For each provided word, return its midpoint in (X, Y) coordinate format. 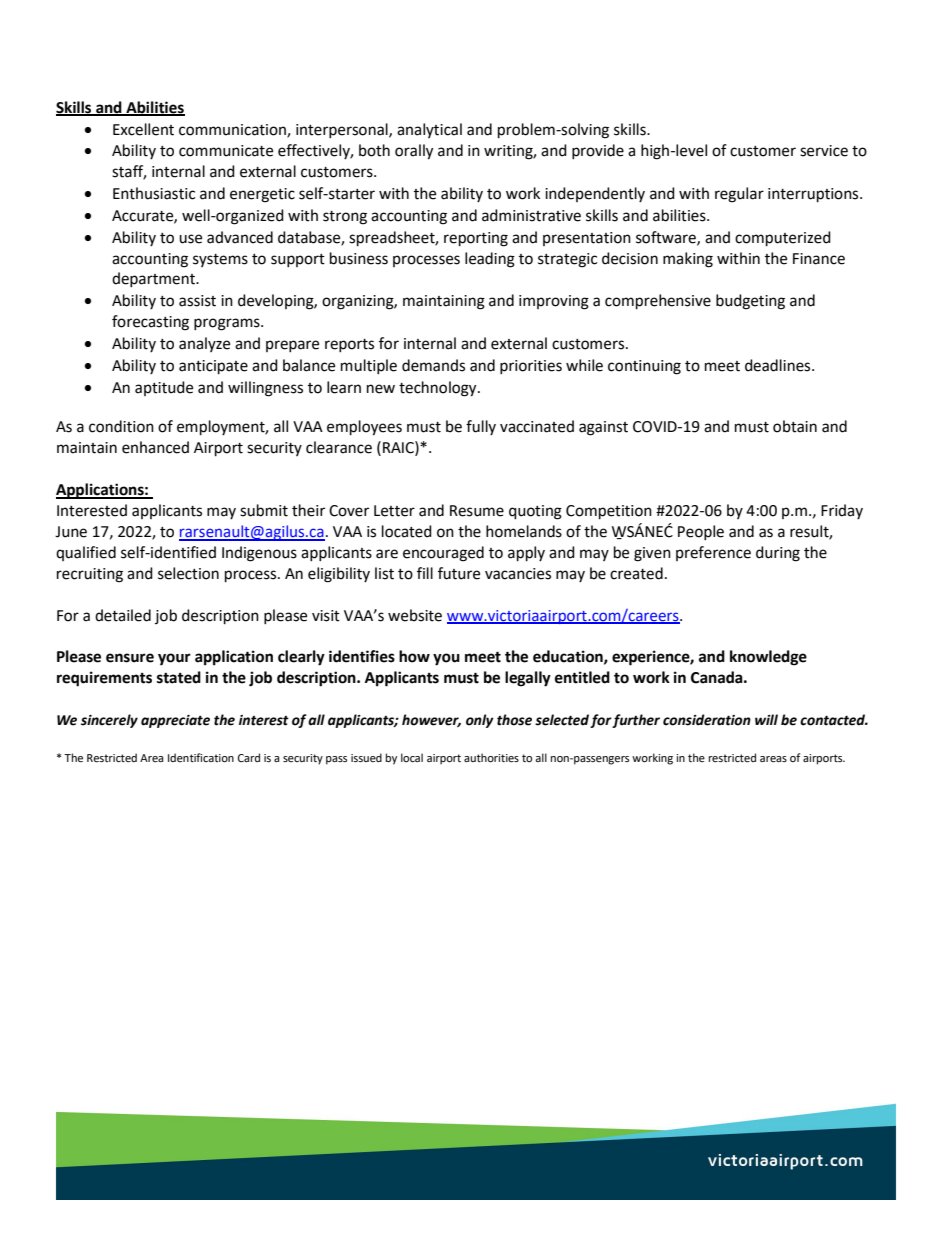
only (480, 721)
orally (414, 152)
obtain (795, 426)
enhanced (155, 447)
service (824, 151)
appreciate (175, 721)
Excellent (143, 129)
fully (481, 427)
